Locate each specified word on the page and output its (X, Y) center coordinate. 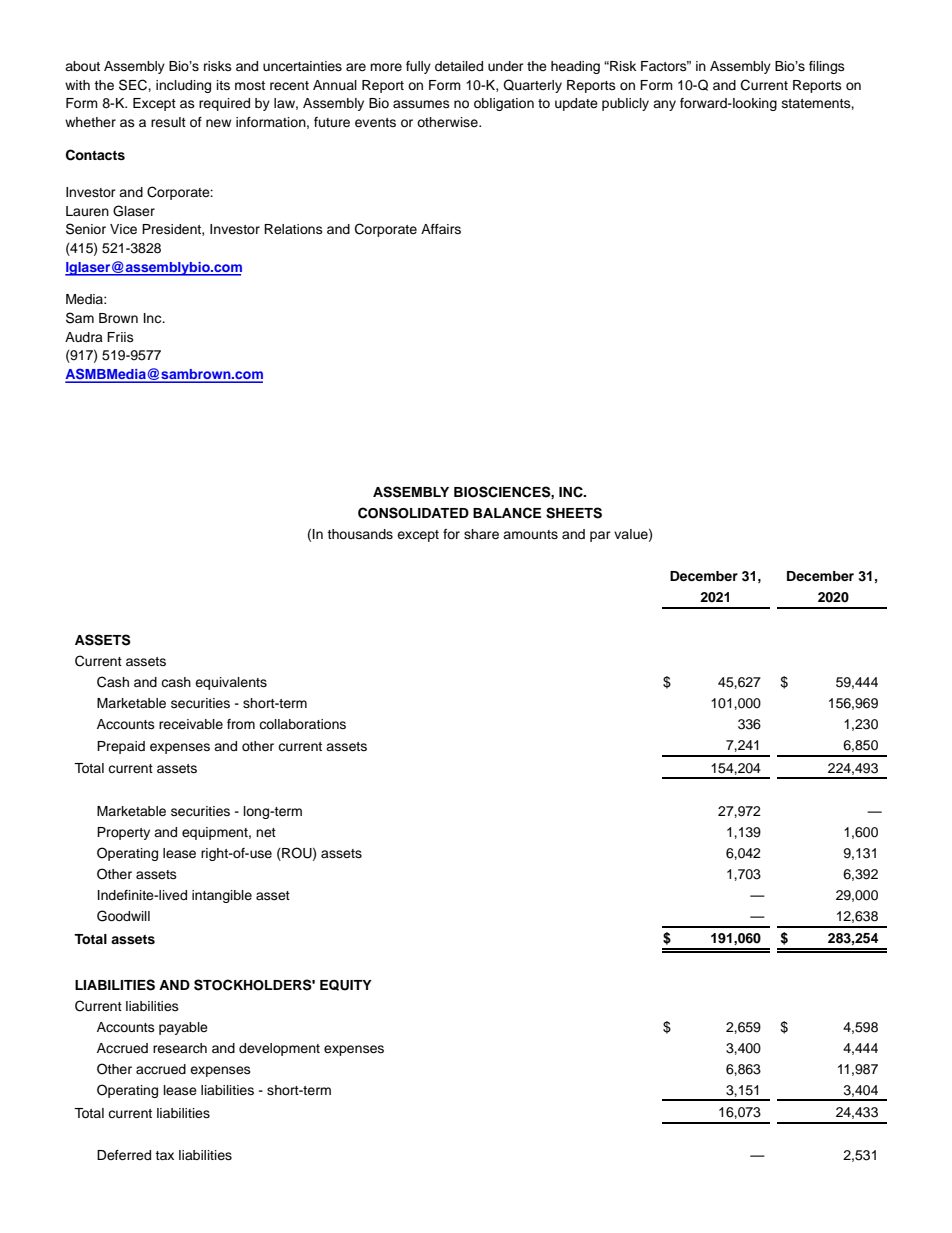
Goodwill (123, 916)
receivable (191, 724)
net (266, 832)
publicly (625, 104)
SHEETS (574, 513)
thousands (360, 534)
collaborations (302, 724)
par (600, 536)
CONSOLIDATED (413, 513)
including (183, 86)
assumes (421, 104)
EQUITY (346, 985)
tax (164, 1155)
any (664, 105)
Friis (120, 337)
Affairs (441, 229)
